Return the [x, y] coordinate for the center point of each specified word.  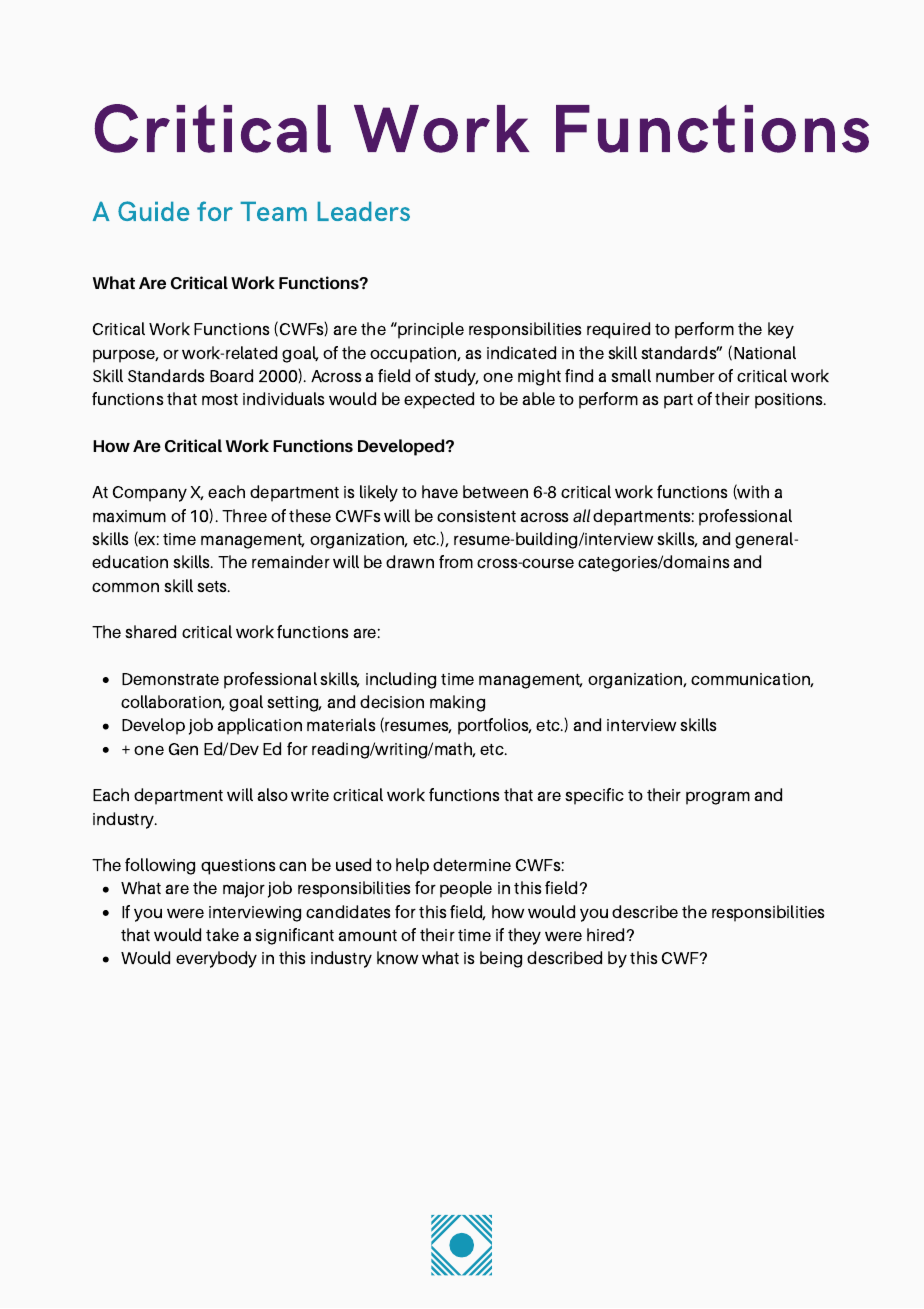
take [222, 934]
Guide [153, 211]
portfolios [495, 726]
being [501, 959]
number [685, 375]
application [259, 726]
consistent [476, 516]
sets [213, 586]
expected [439, 400]
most [220, 399]
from [456, 561]
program [718, 798]
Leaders [364, 211]
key [781, 330]
